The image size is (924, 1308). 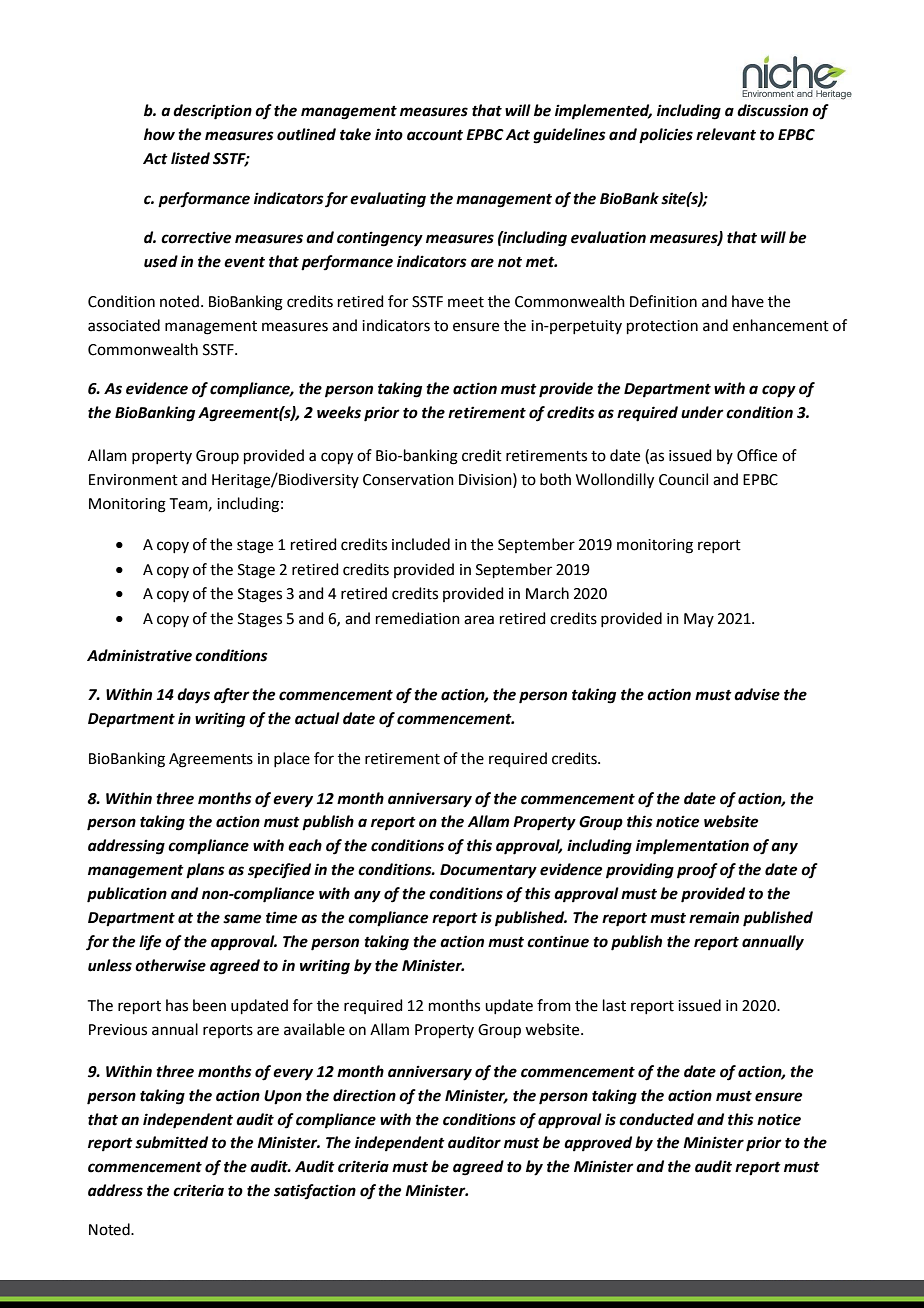 What do you see at coordinates (697, 871) in the screenshot?
I see `proof` at bounding box center [697, 871].
